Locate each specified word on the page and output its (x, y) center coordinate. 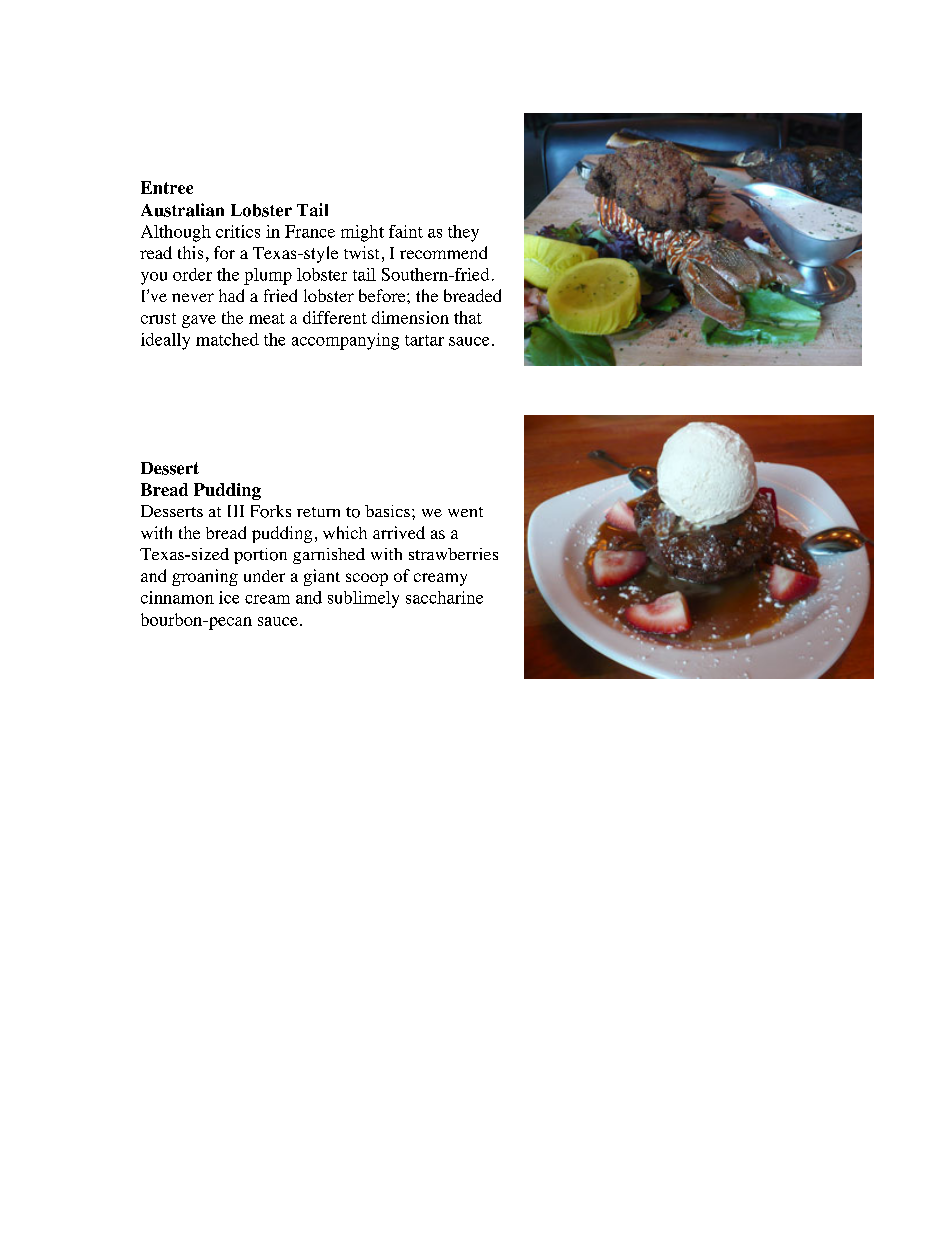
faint (406, 231)
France (310, 231)
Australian (182, 210)
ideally (165, 341)
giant (322, 577)
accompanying (345, 341)
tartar (424, 340)
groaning (205, 577)
